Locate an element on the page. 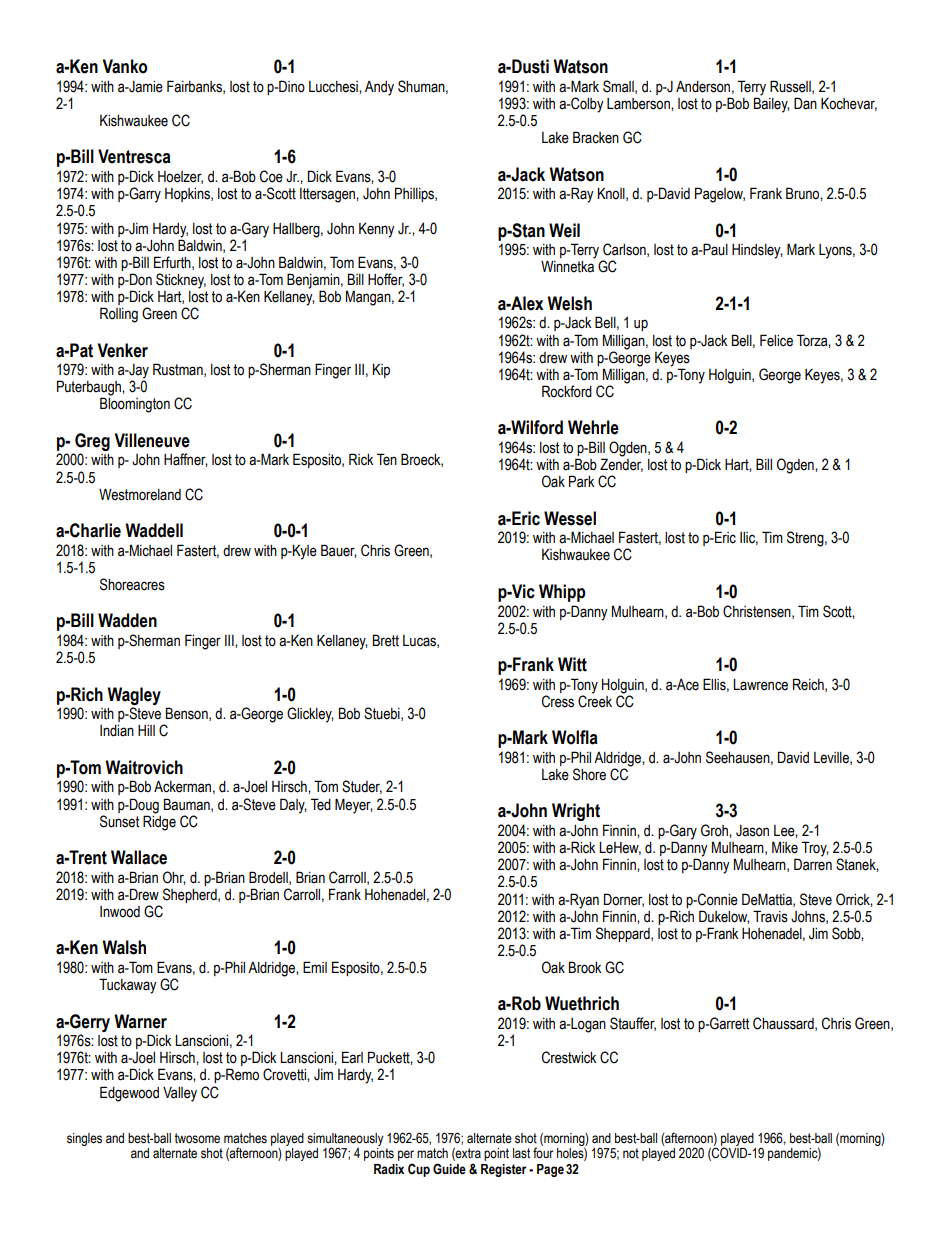 This image has width=952, height=1233. Coe is located at coordinates (271, 176).
